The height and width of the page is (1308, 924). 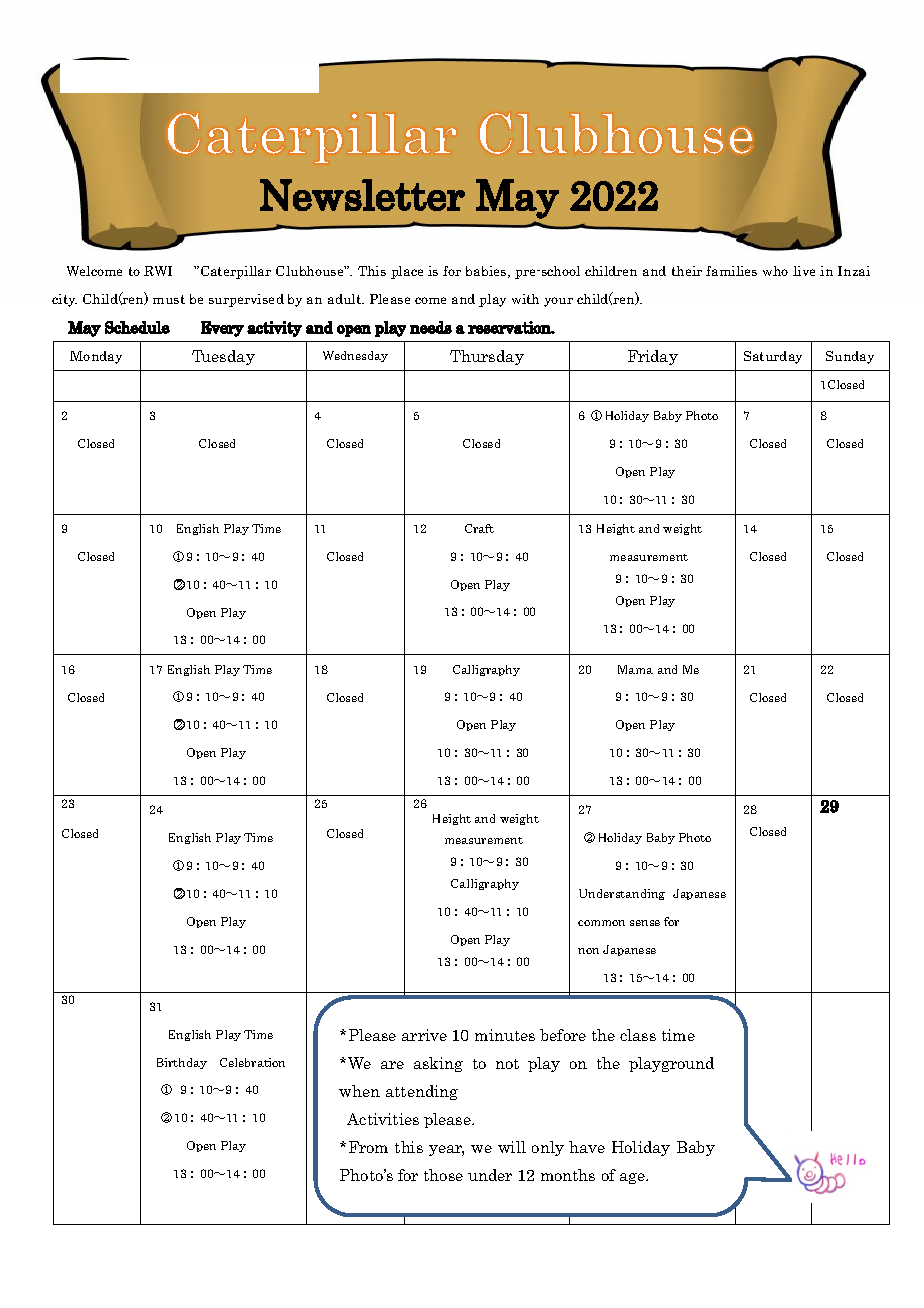 What do you see at coordinates (479, 528) in the page?
I see `Craft` at bounding box center [479, 528].
